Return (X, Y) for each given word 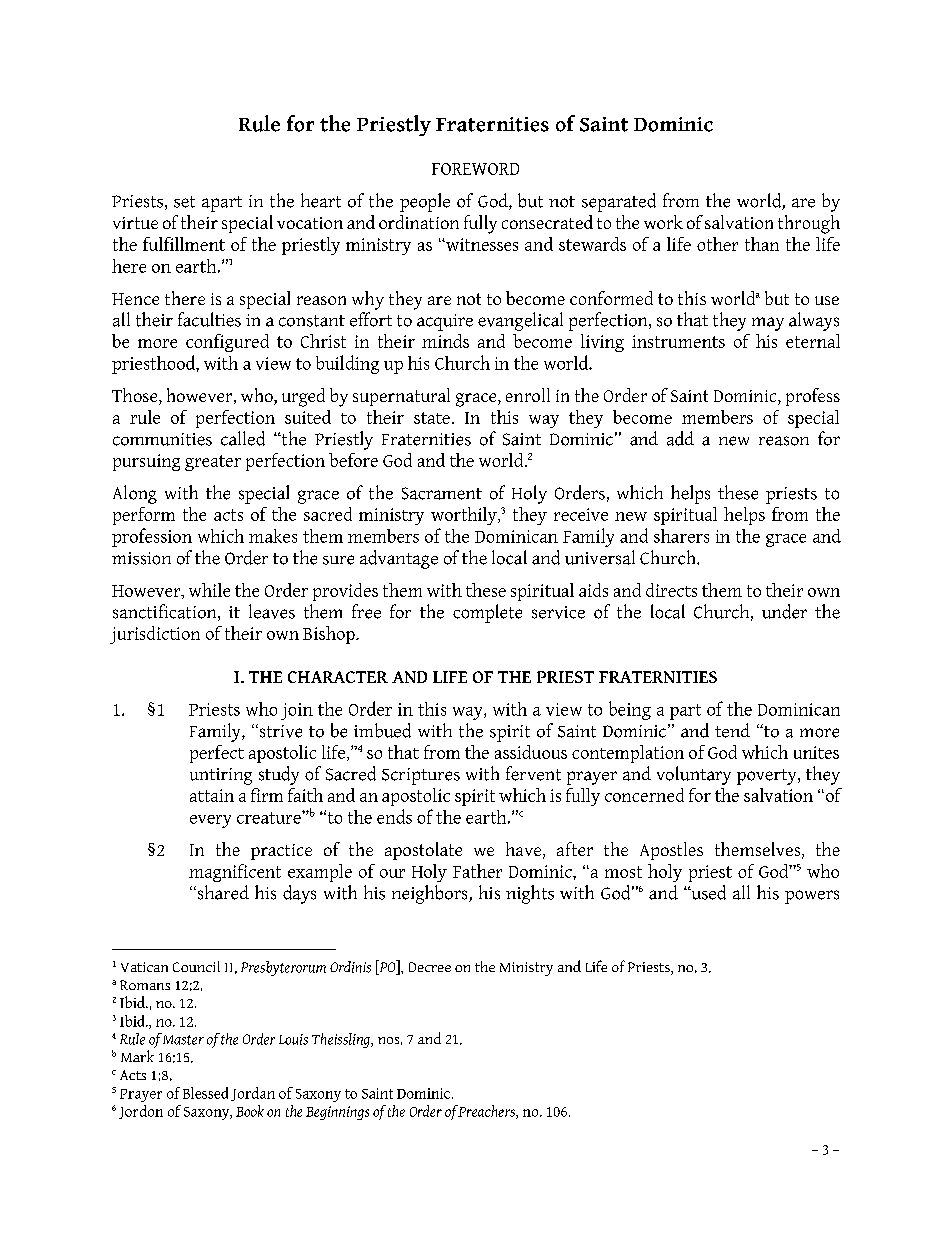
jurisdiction (155, 635)
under (784, 611)
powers (812, 897)
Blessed (205, 1093)
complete (487, 613)
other (717, 244)
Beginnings (337, 1113)
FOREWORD (475, 169)
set (184, 202)
